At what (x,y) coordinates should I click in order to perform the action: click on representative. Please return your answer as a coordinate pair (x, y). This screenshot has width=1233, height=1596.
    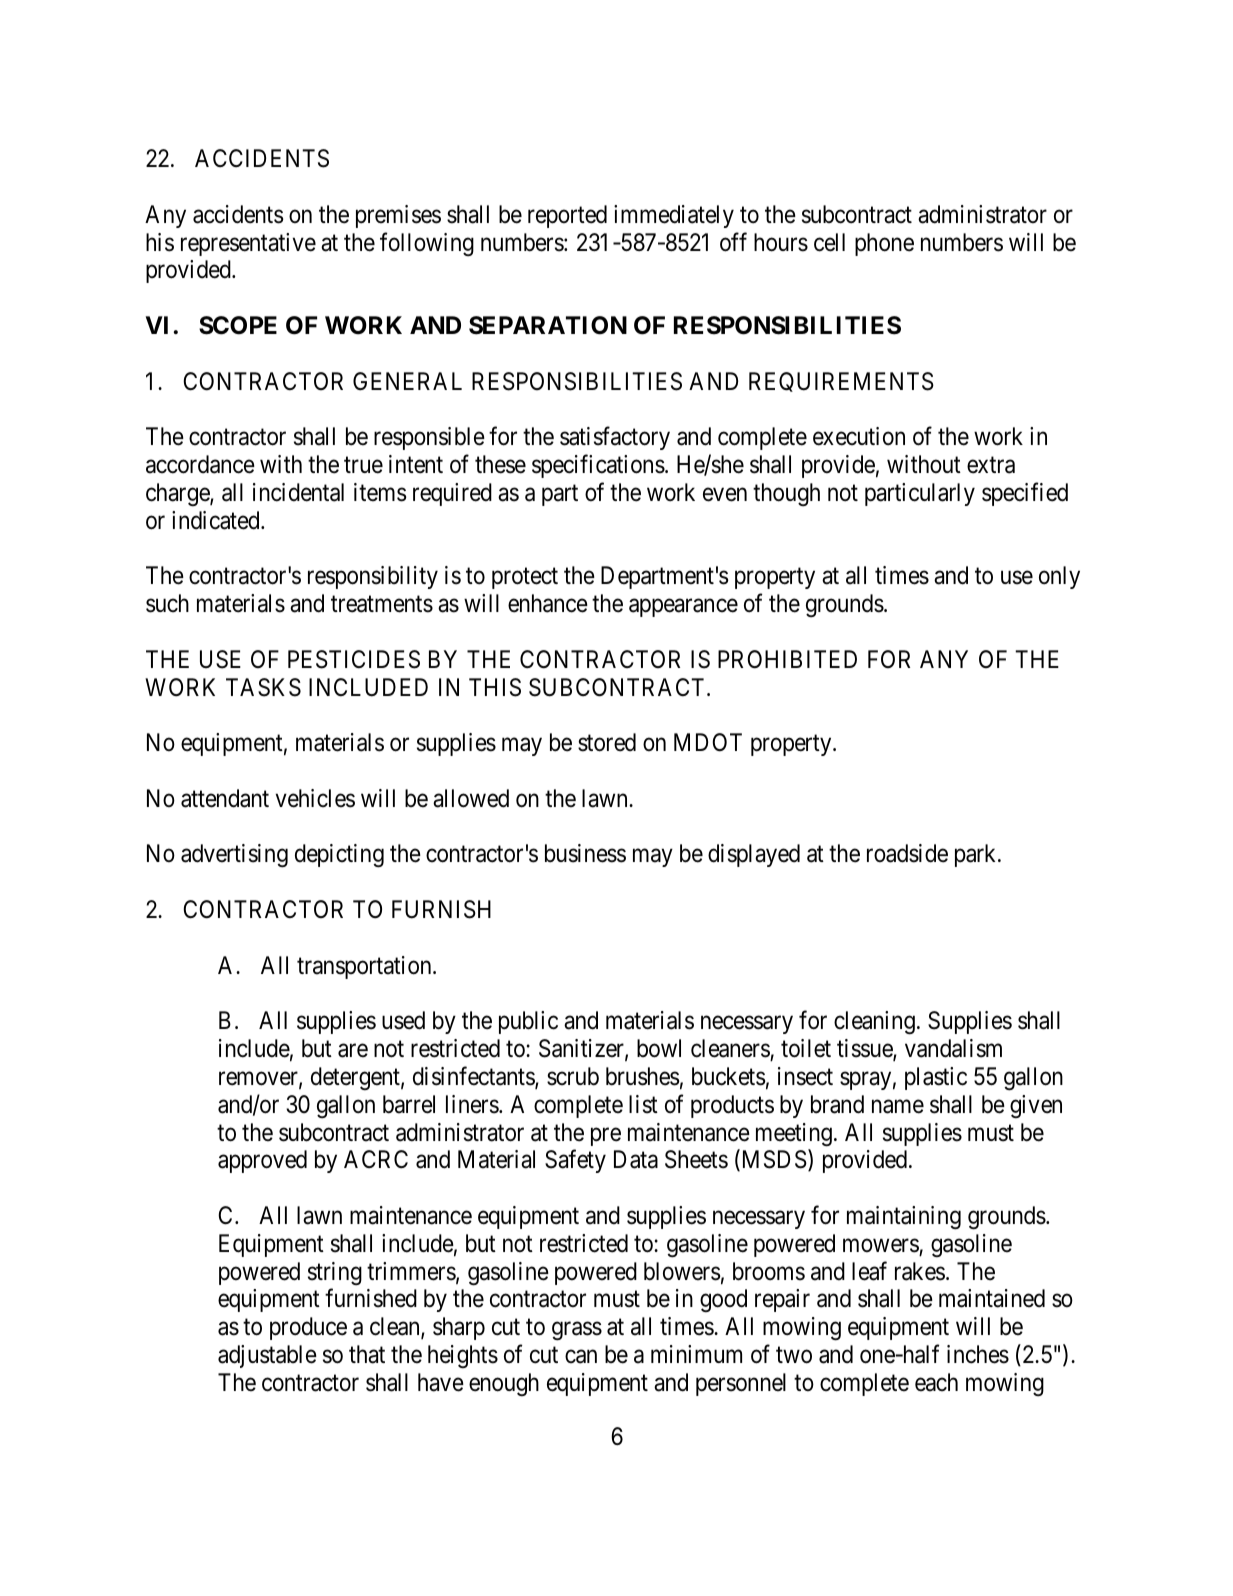
    Looking at the image, I should click on (248, 244).
